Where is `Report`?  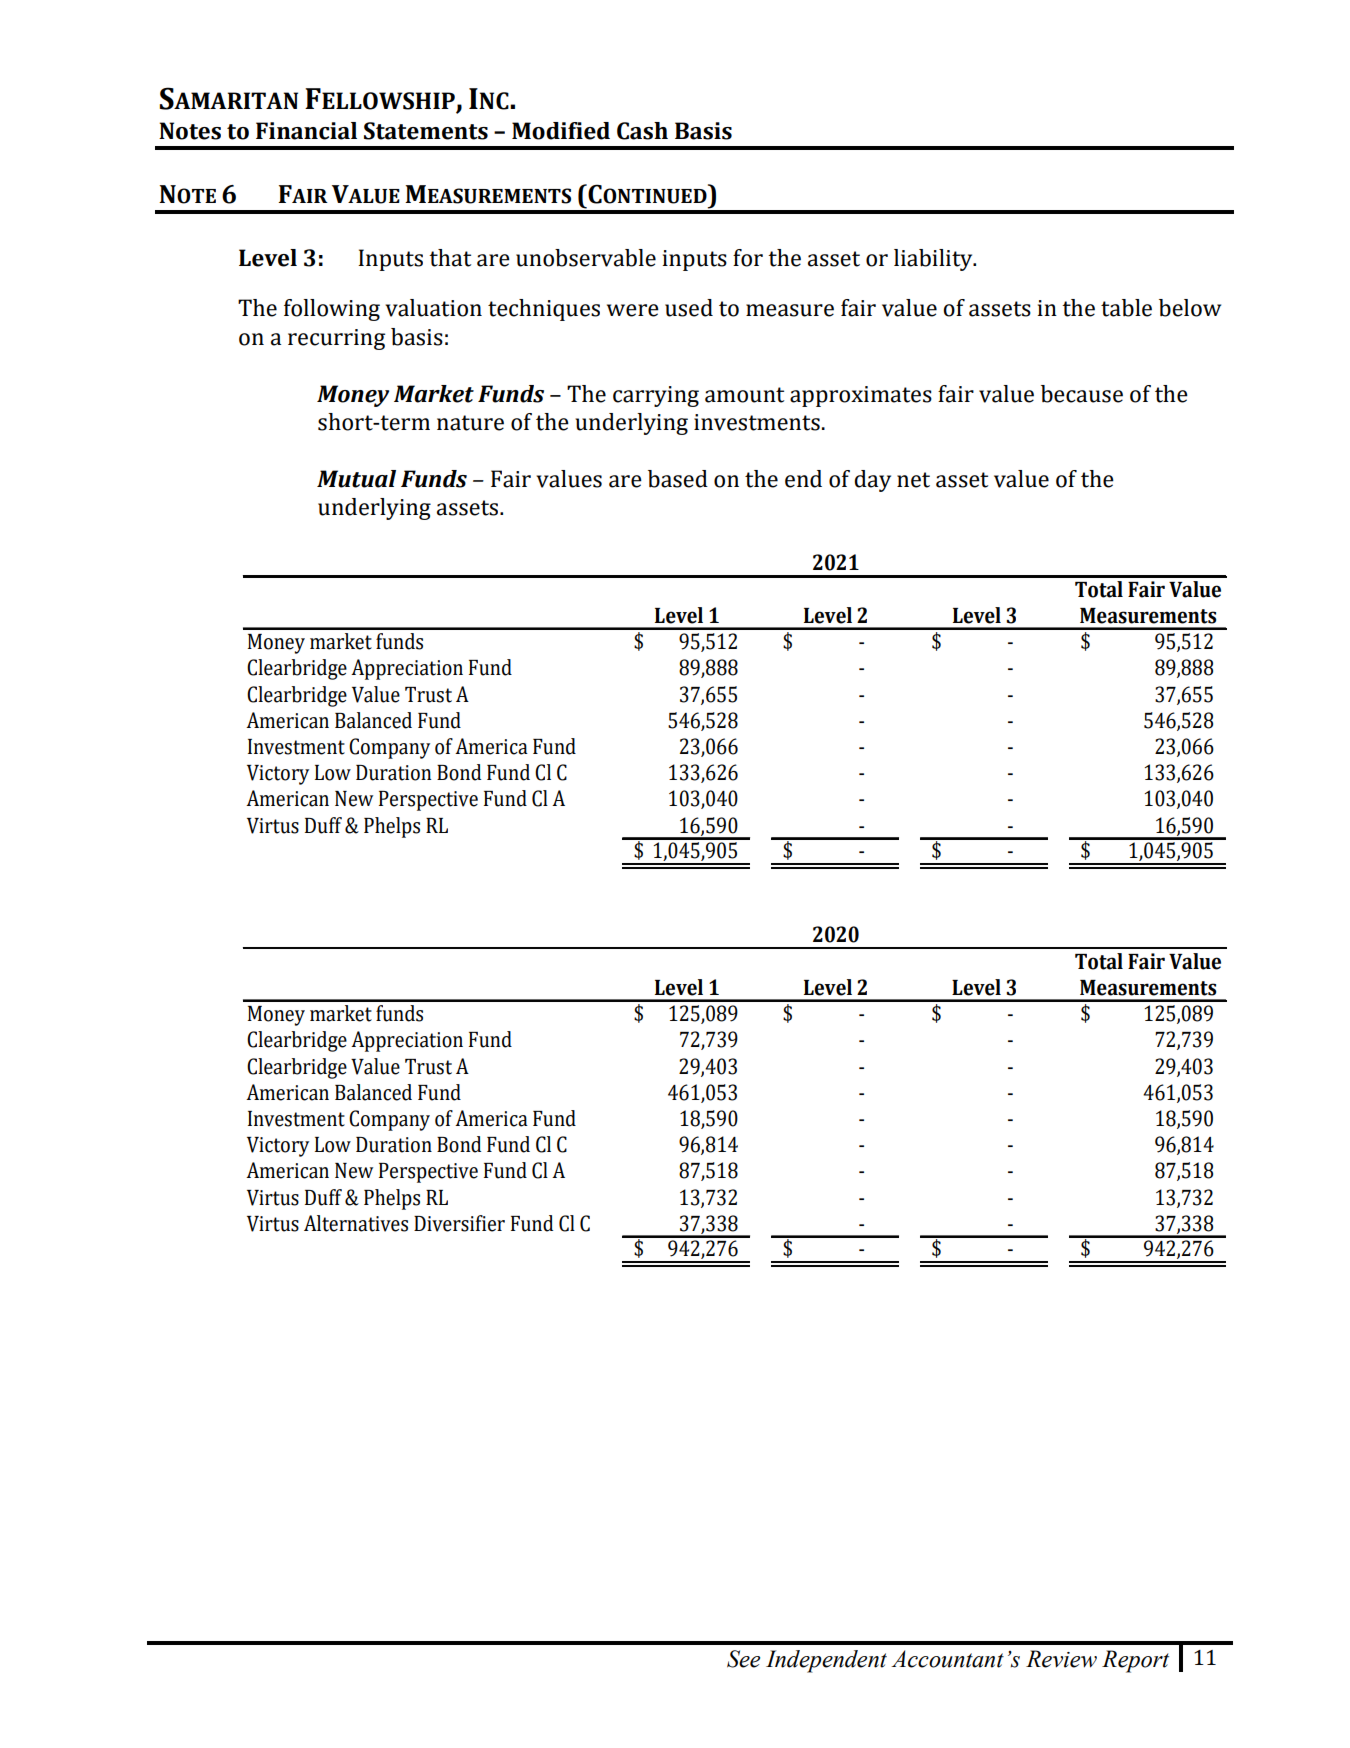
Report is located at coordinates (1135, 1661).
